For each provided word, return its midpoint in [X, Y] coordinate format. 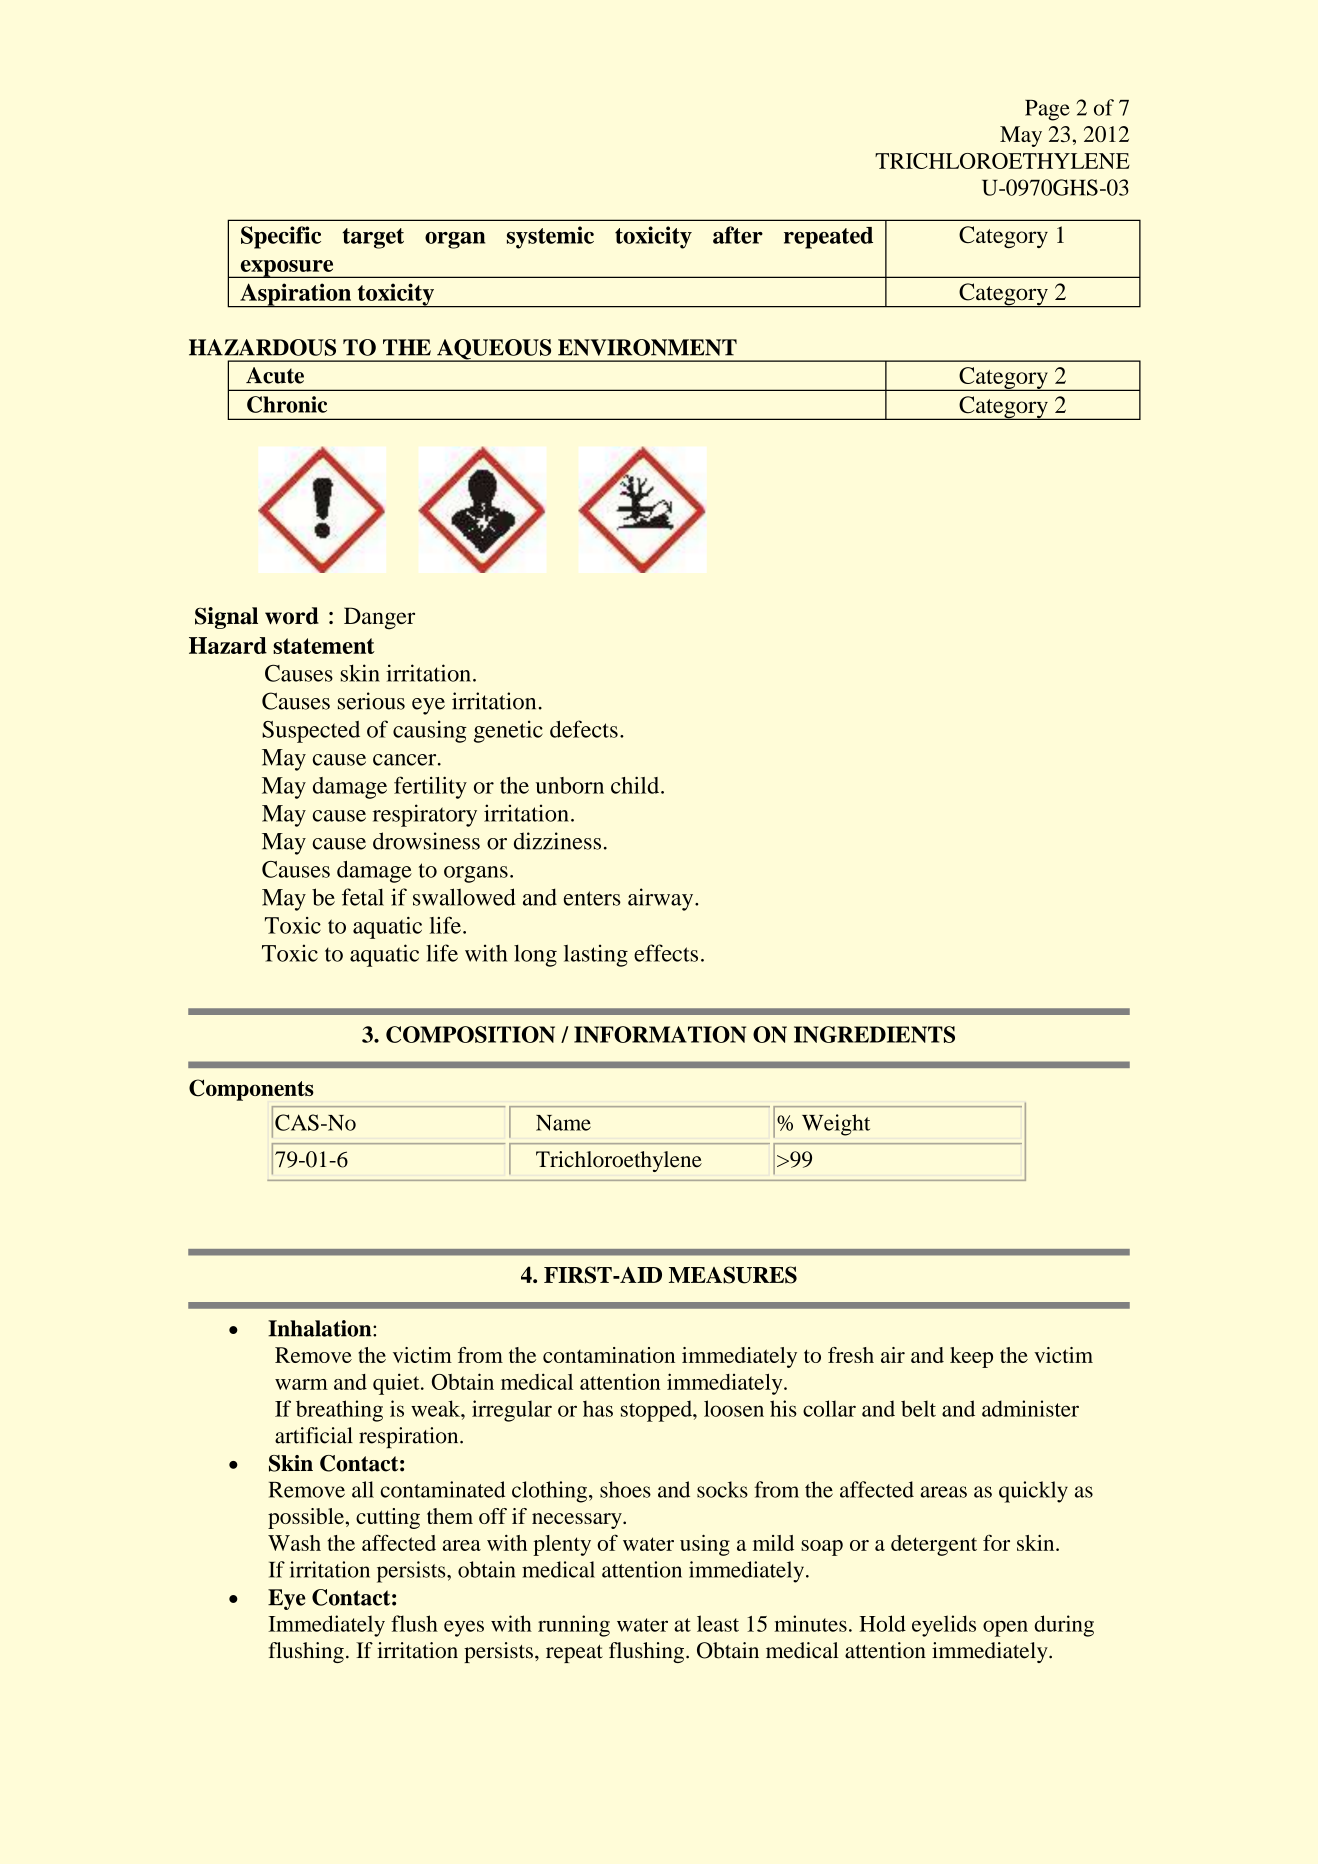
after [738, 235]
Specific [281, 237]
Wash [294, 1543]
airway [662, 899]
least [718, 1623]
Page [1047, 110]
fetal [363, 897]
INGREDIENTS [874, 1034]
